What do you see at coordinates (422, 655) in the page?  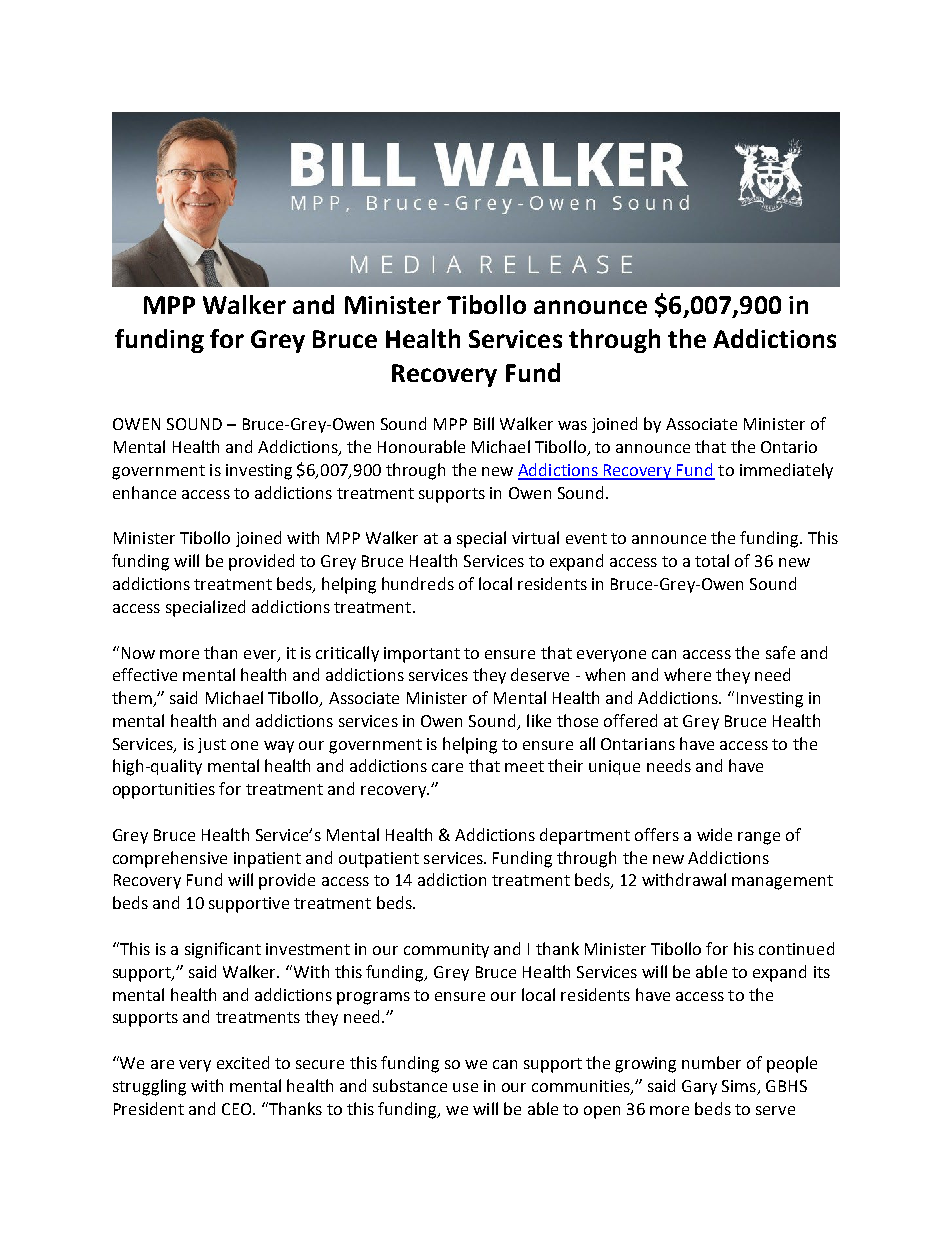 I see `important` at bounding box center [422, 655].
